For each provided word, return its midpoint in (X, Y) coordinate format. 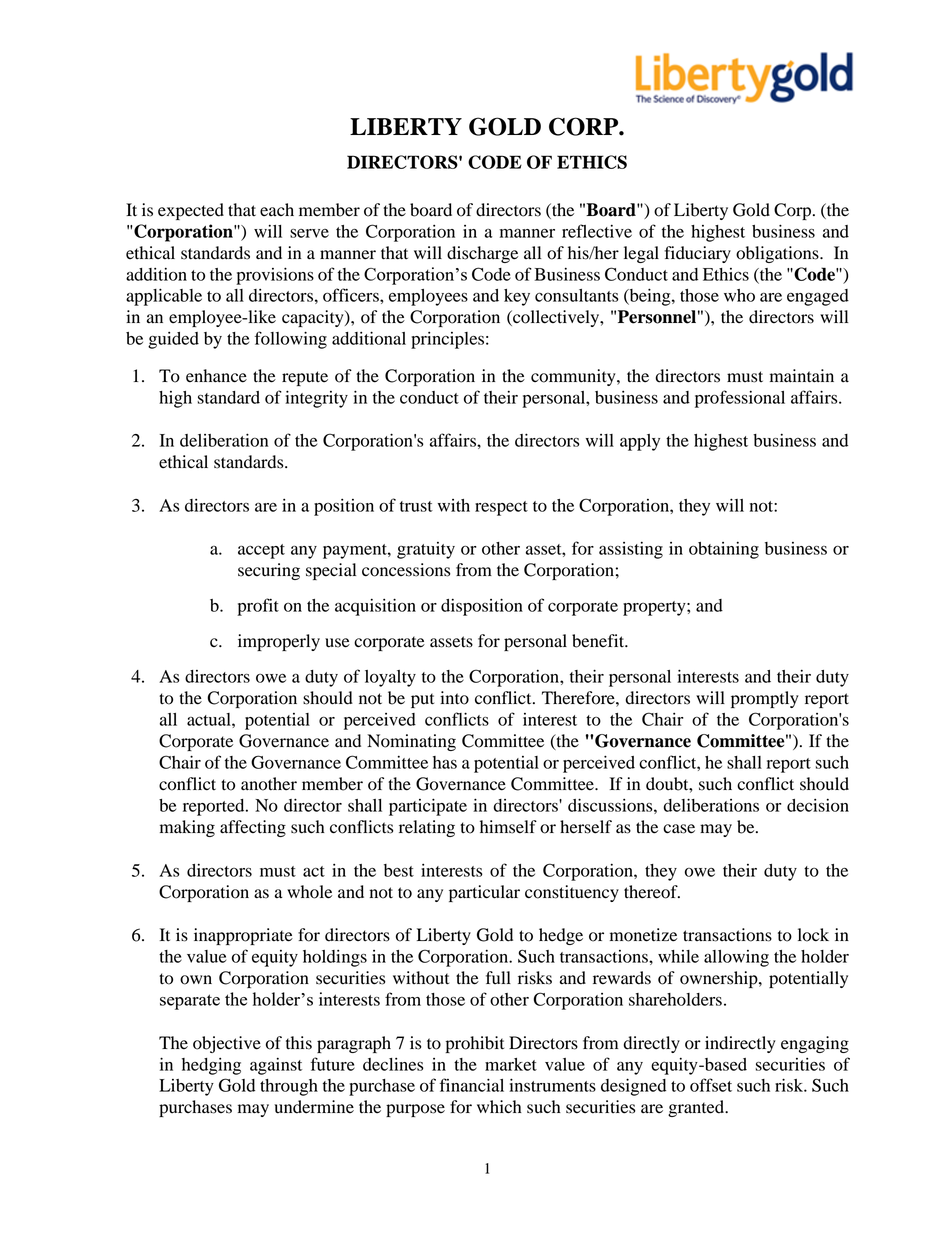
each (277, 210)
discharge (482, 254)
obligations (778, 254)
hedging (211, 1066)
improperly (279, 642)
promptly (765, 699)
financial (472, 1085)
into (454, 698)
